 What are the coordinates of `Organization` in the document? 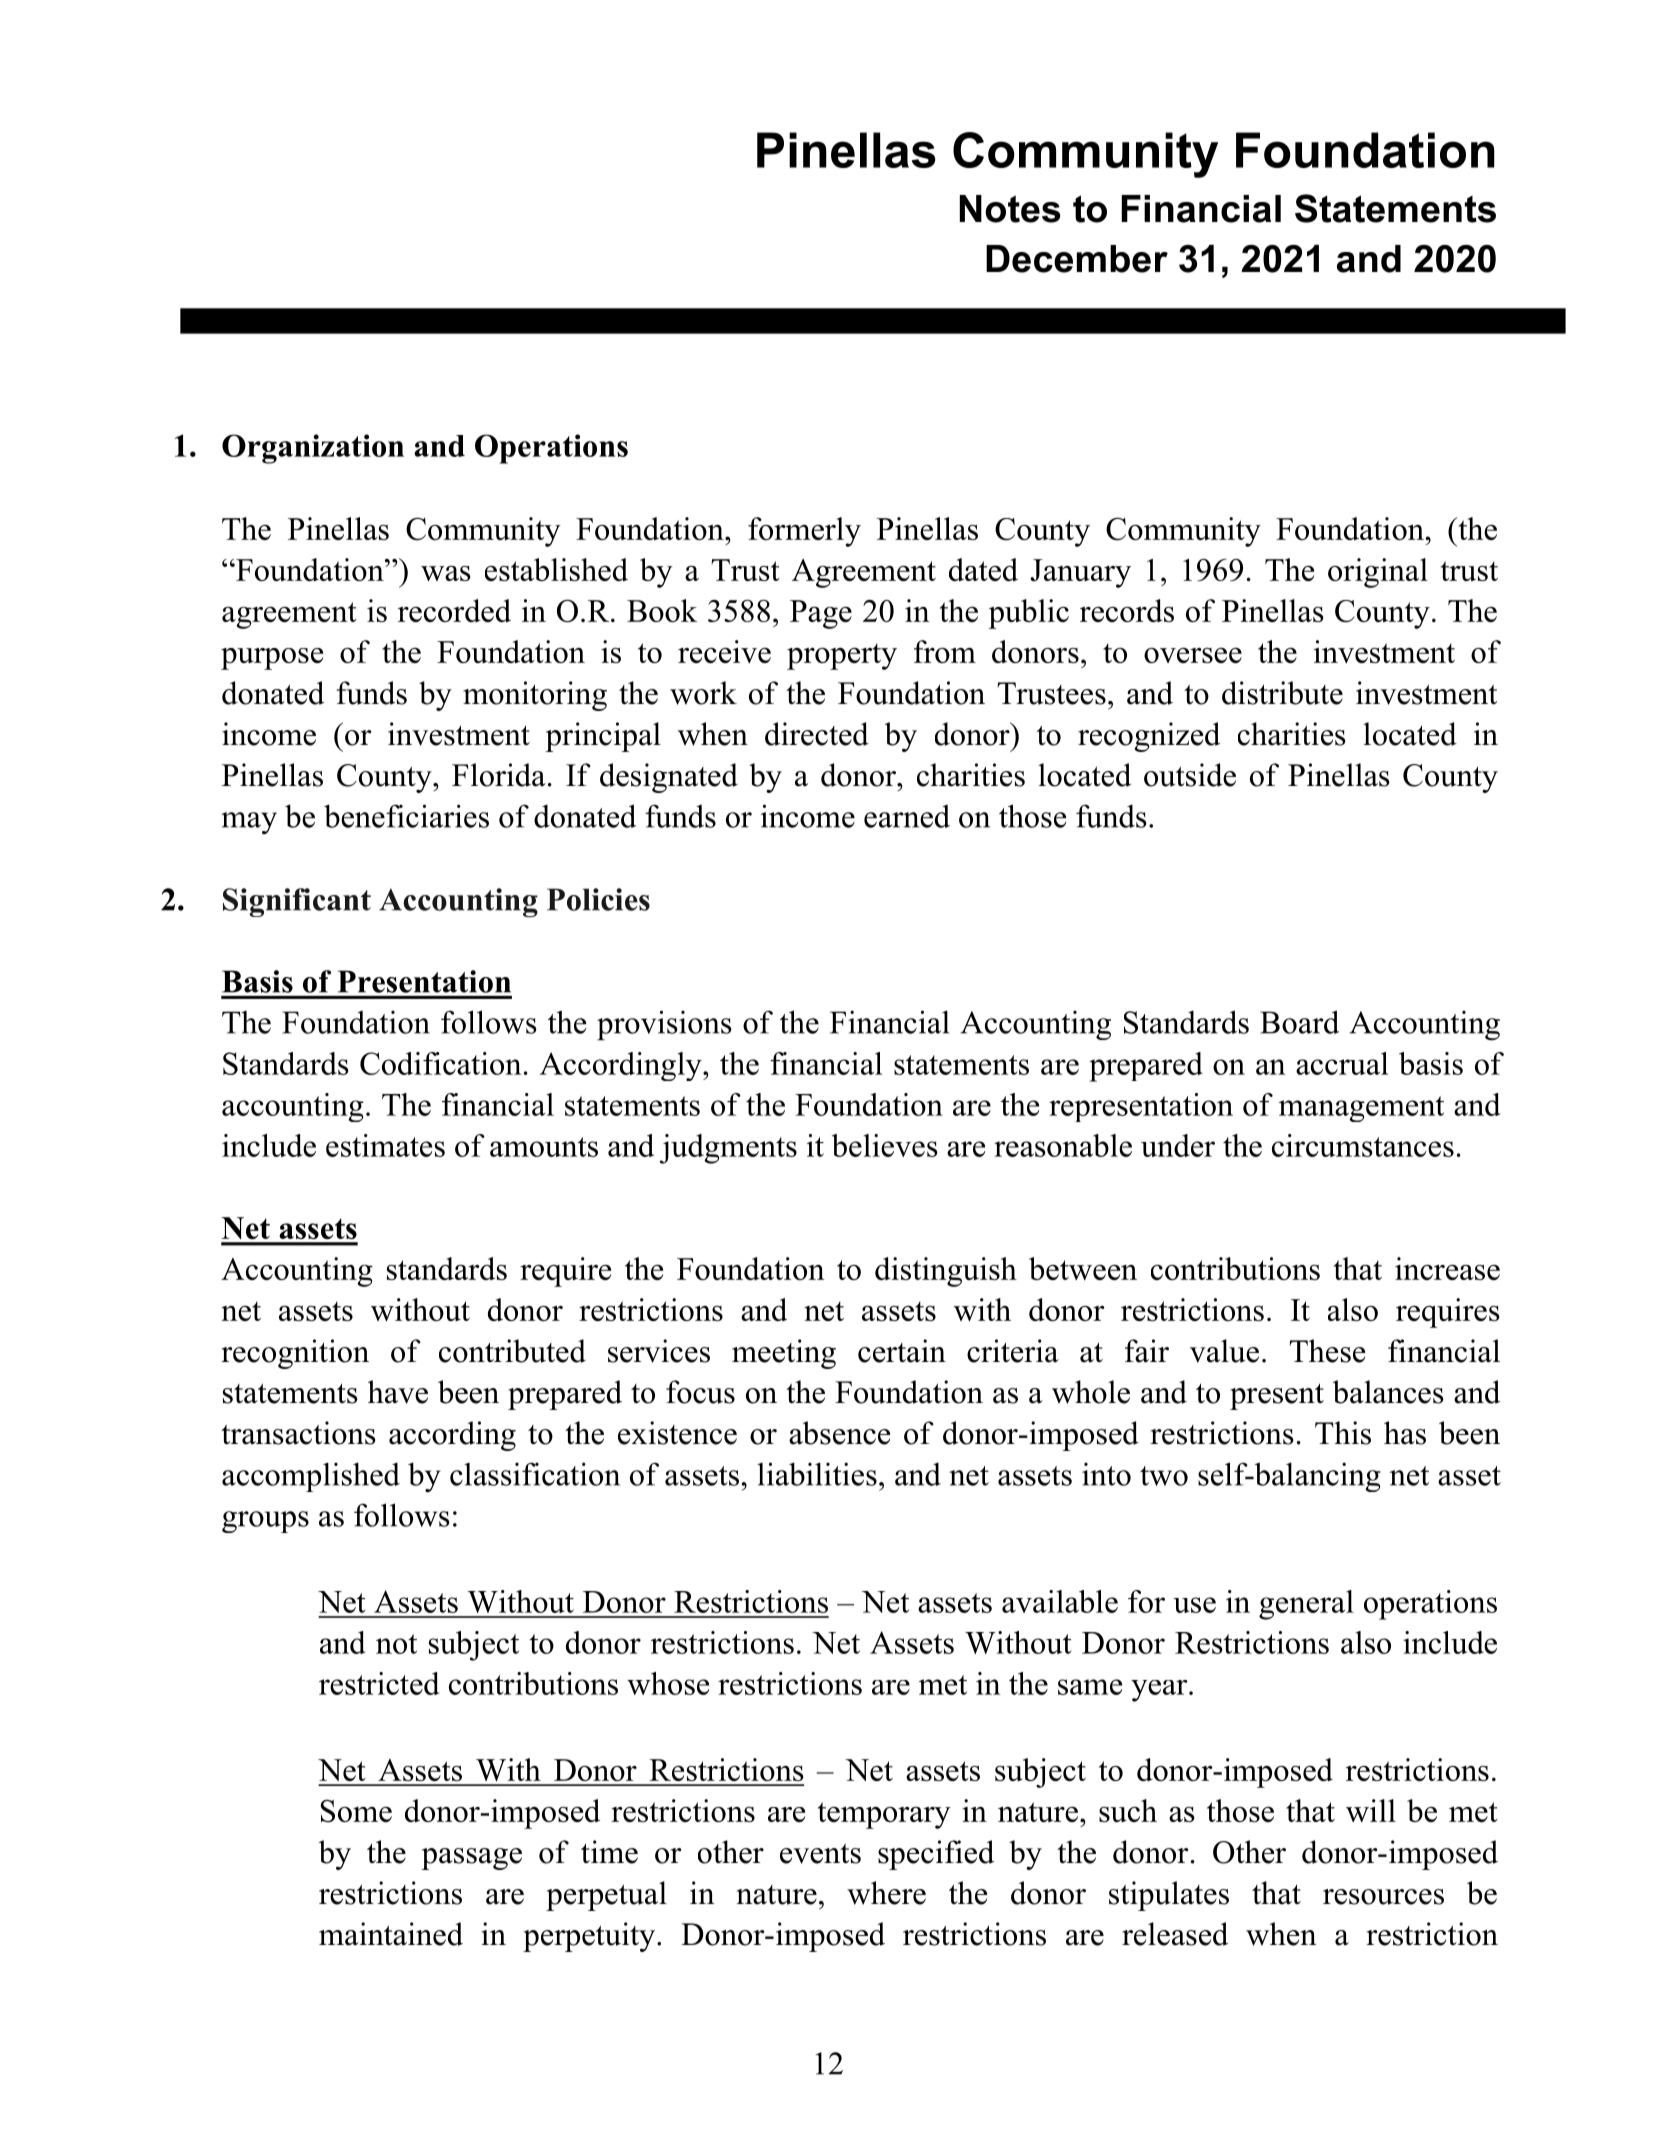 It's located at (313, 449).
